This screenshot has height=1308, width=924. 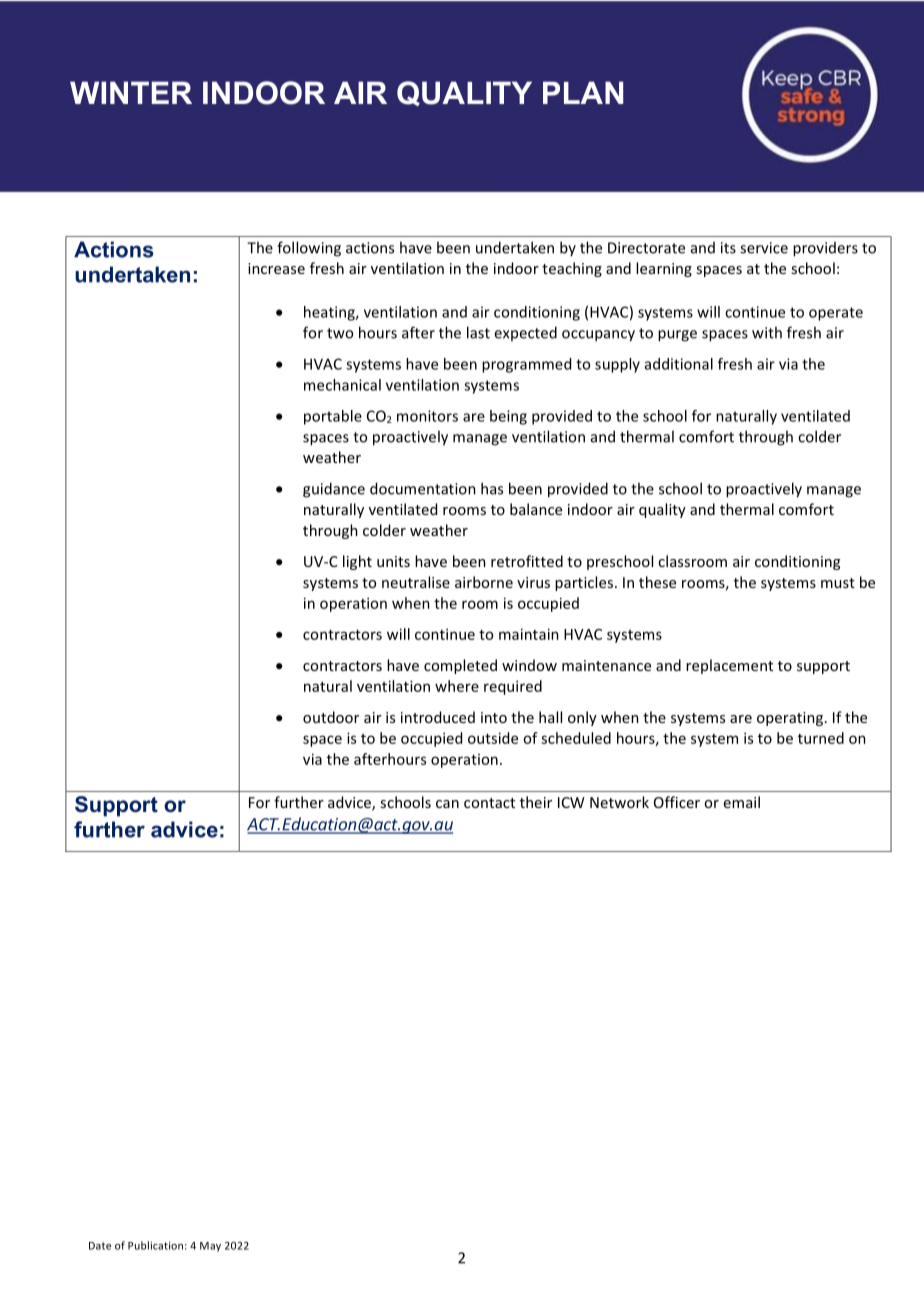 I want to click on email, so click(x=742, y=802).
